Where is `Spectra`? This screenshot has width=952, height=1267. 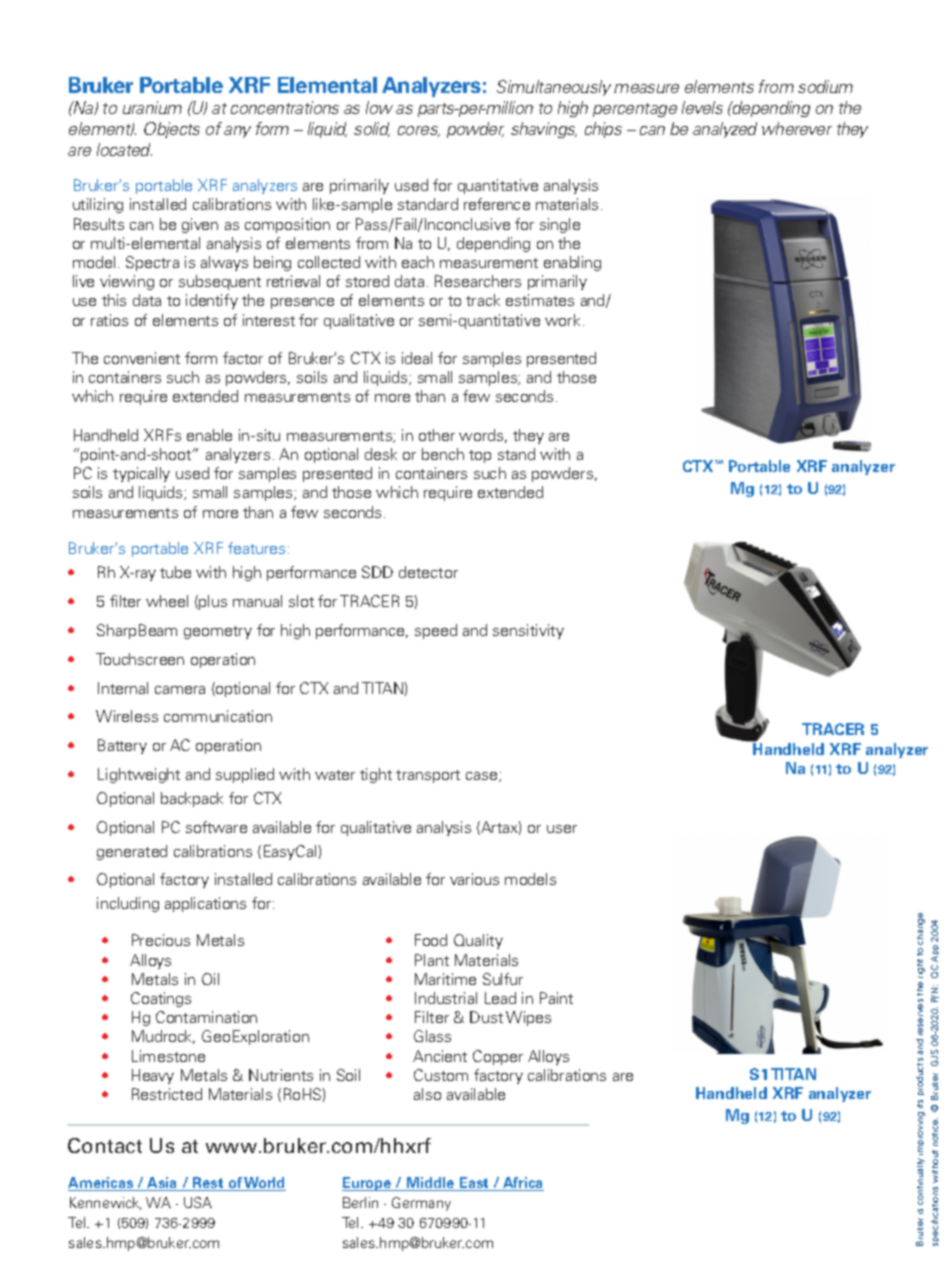
Spectra is located at coordinates (152, 263).
